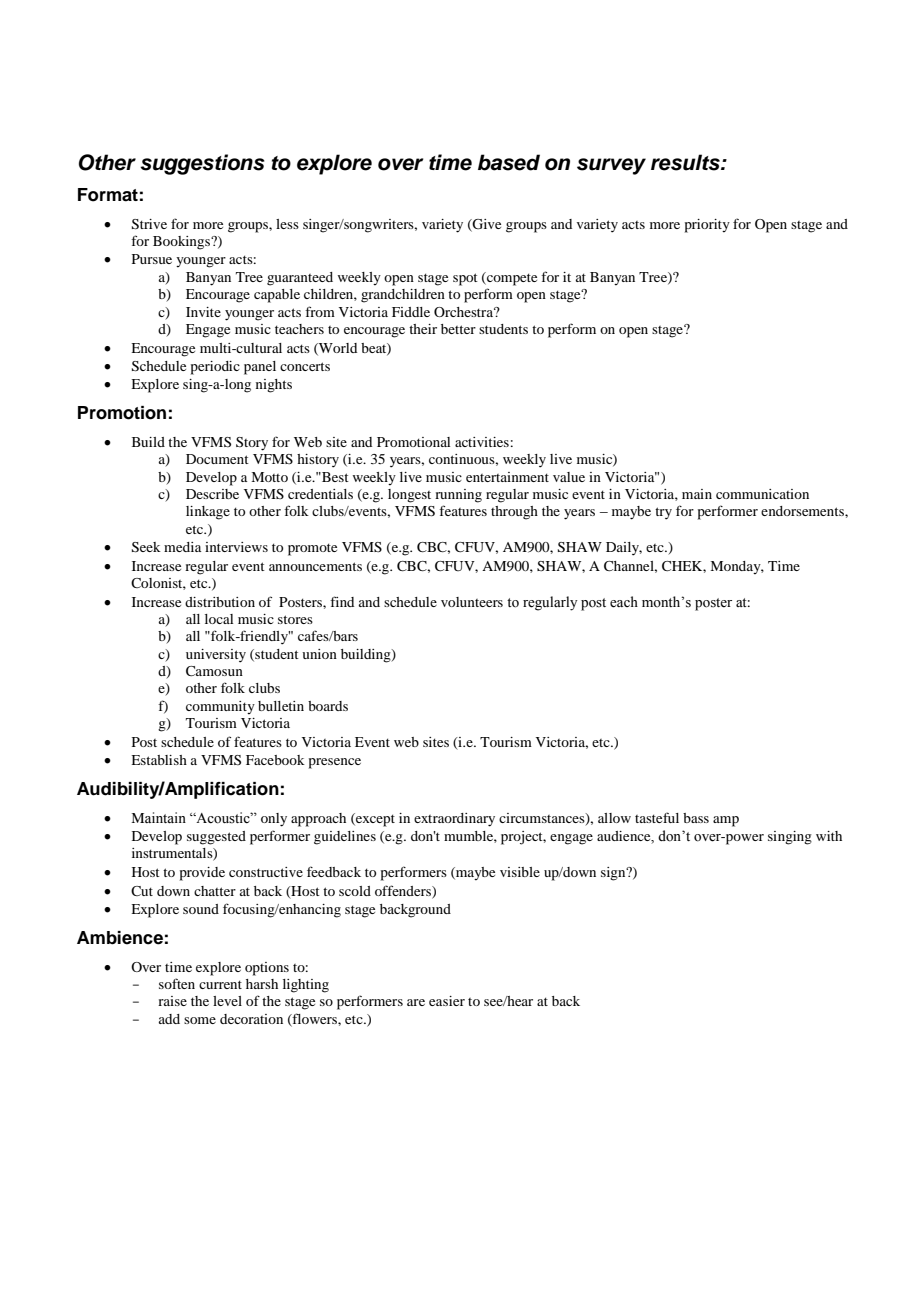  Describe the element at coordinates (509, 162) in the screenshot. I see `based` at that location.
